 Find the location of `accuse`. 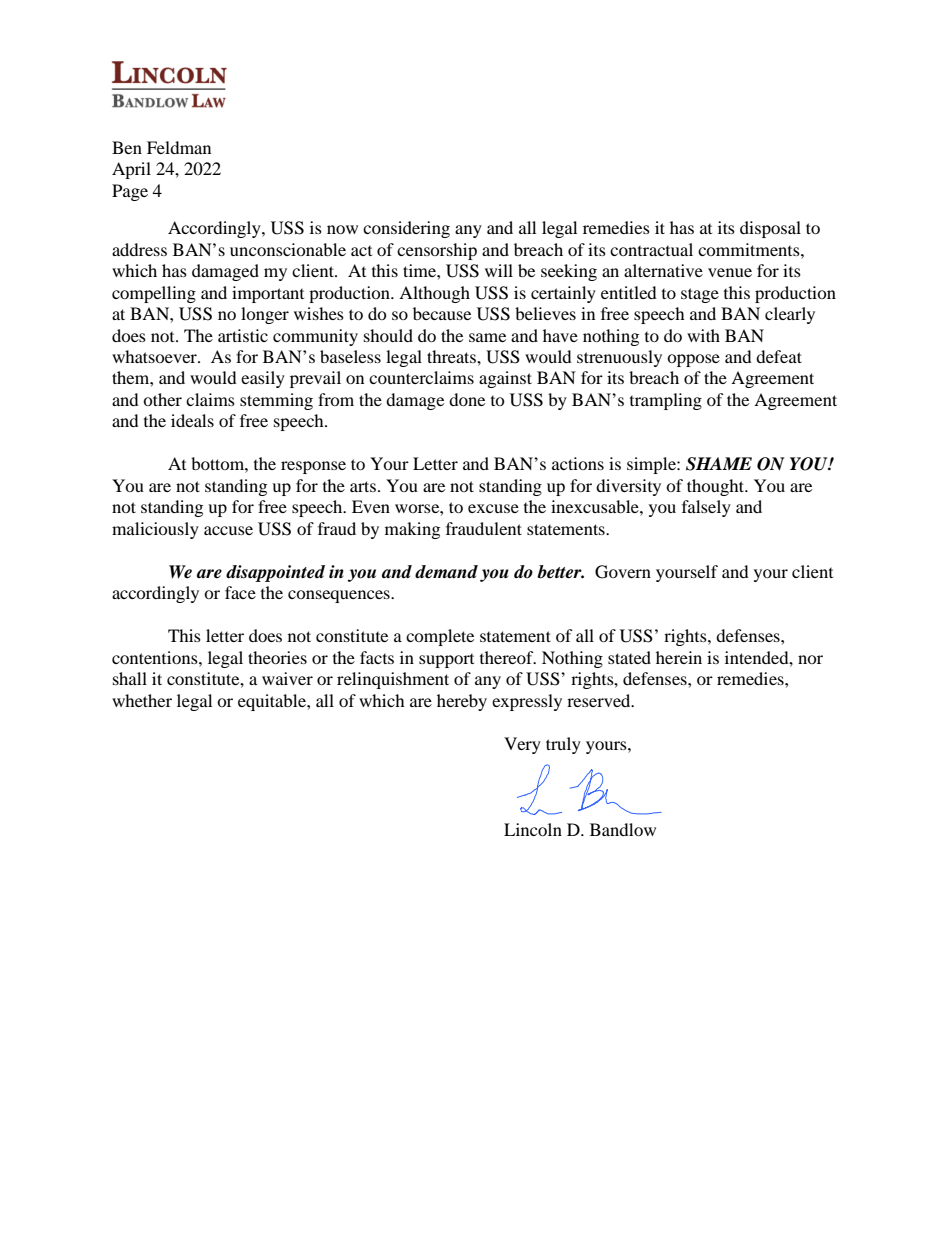

accuse is located at coordinates (228, 530).
